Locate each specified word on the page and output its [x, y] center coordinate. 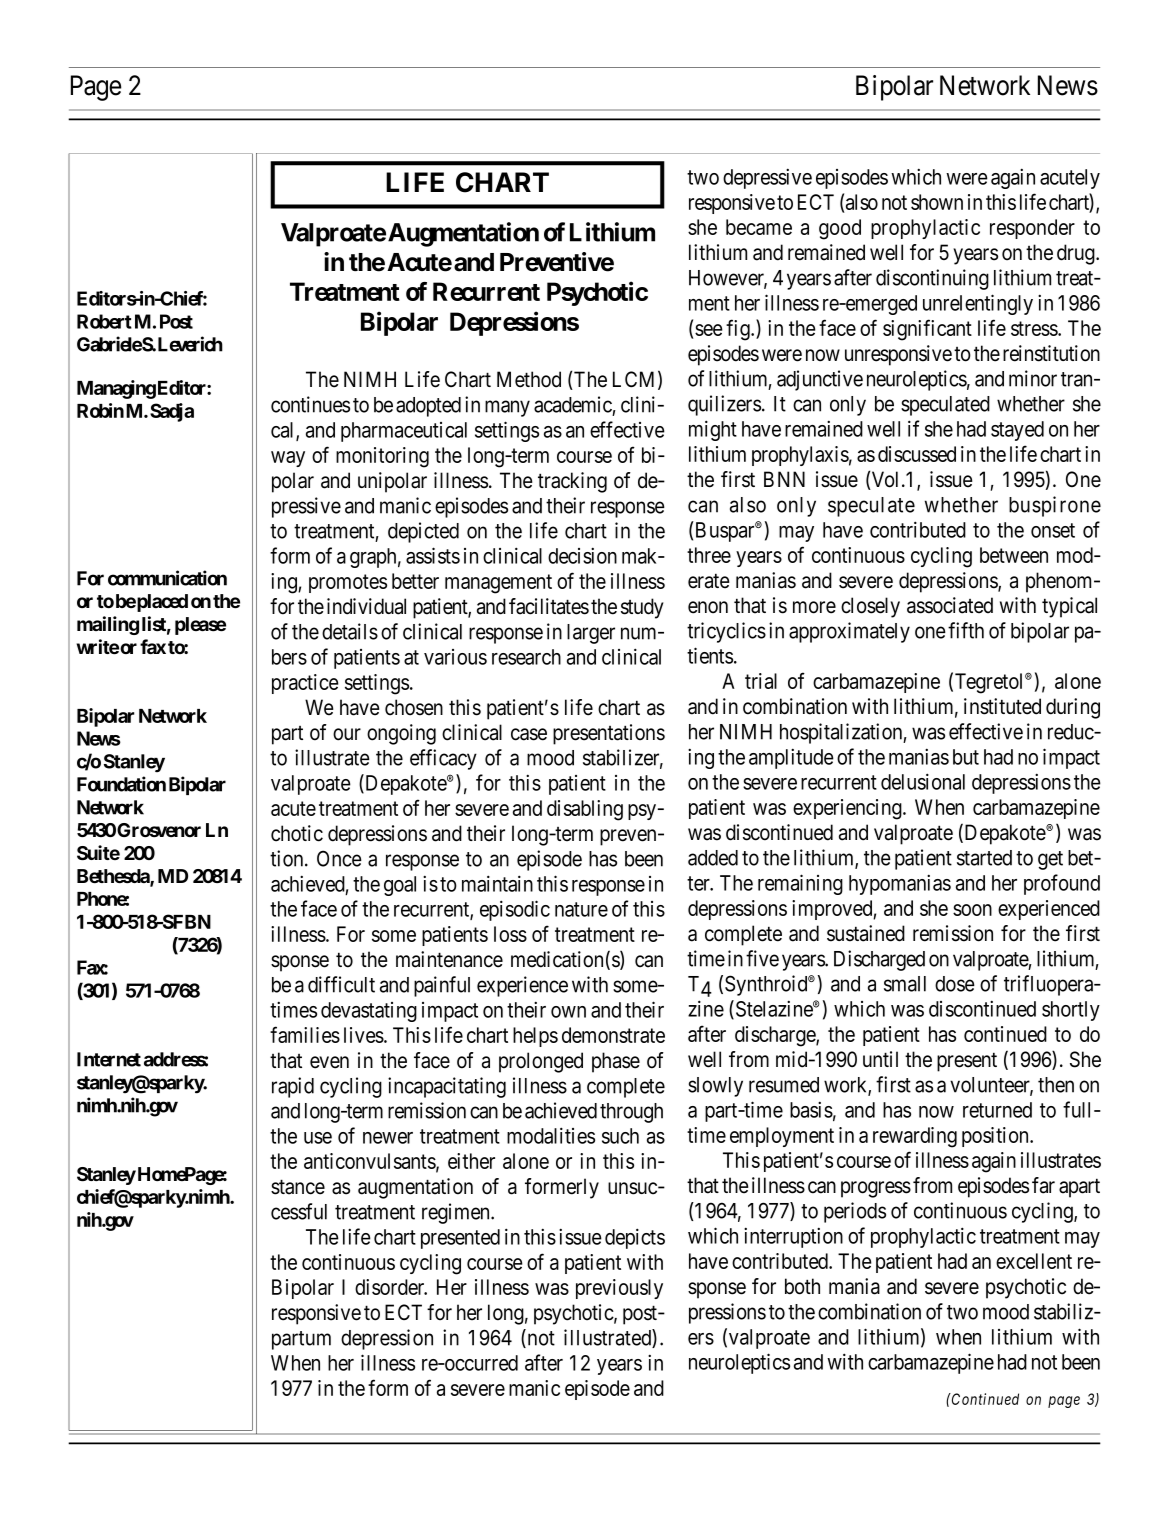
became [759, 227]
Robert [104, 321]
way [288, 459]
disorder [391, 1287]
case [529, 734]
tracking [572, 482]
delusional [923, 781]
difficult [341, 984]
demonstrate [613, 1035]
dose [955, 984]
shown [937, 202]
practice [305, 684]
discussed [917, 454]
